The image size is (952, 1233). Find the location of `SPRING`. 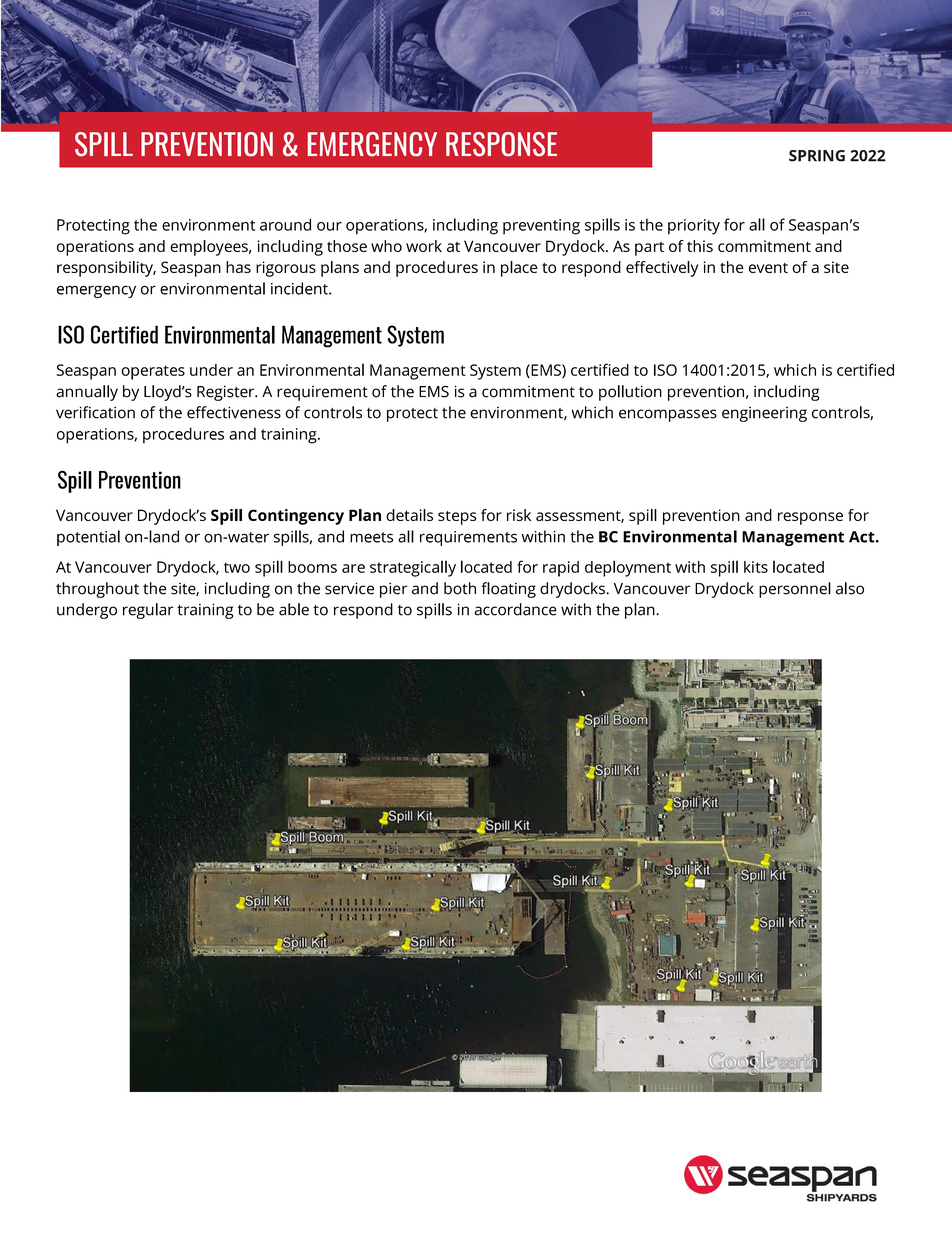

SPRING is located at coordinates (817, 156).
